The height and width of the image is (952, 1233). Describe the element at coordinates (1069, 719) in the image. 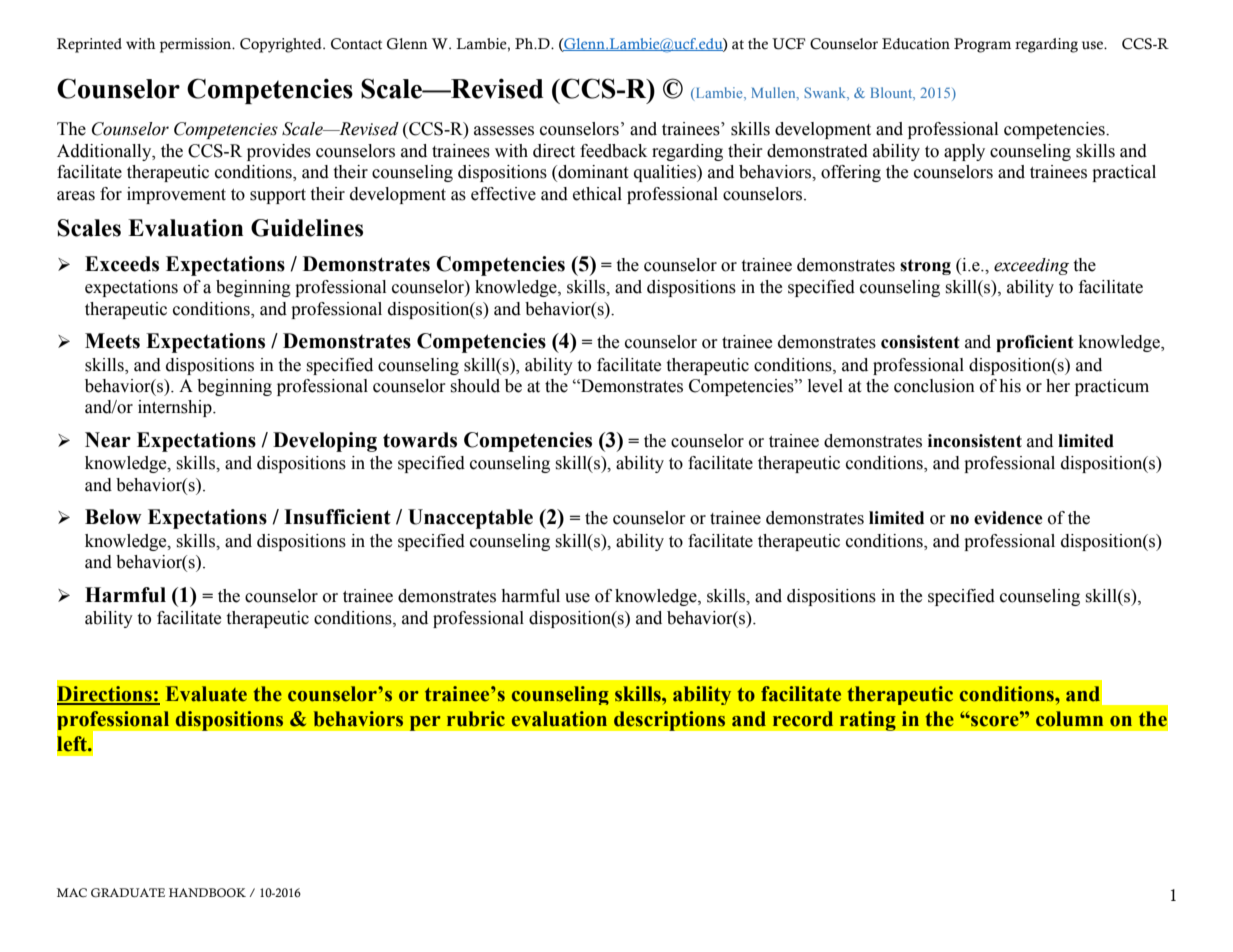

I see `column` at that location.
